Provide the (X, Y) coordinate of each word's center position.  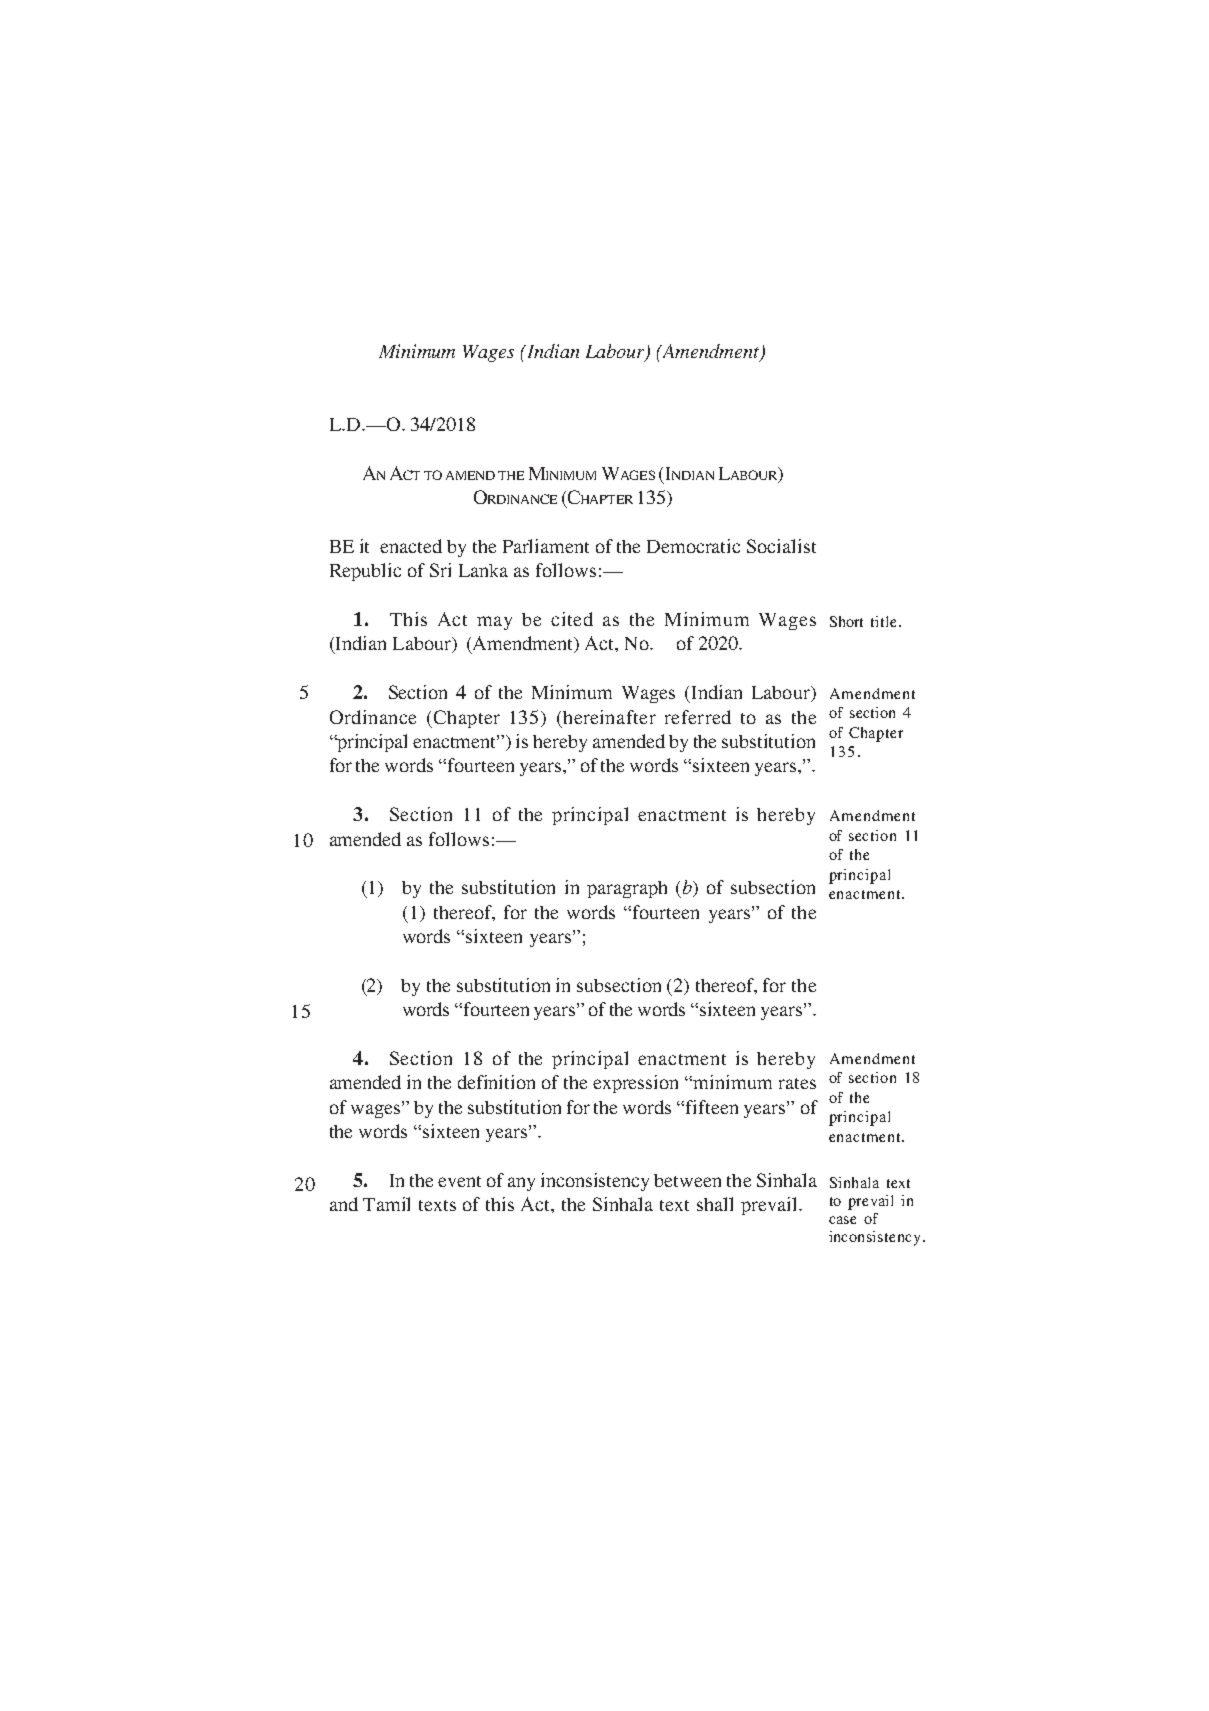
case (842, 1220)
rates (797, 1083)
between (687, 1180)
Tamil (386, 1204)
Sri (440, 570)
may (494, 623)
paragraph (627, 889)
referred (698, 717)
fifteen (712, 1107)
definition (496, 1082)
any (521, 1184)
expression (635, 1084)
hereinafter (609, 717)
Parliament (546, 546)
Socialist (781, 546)
